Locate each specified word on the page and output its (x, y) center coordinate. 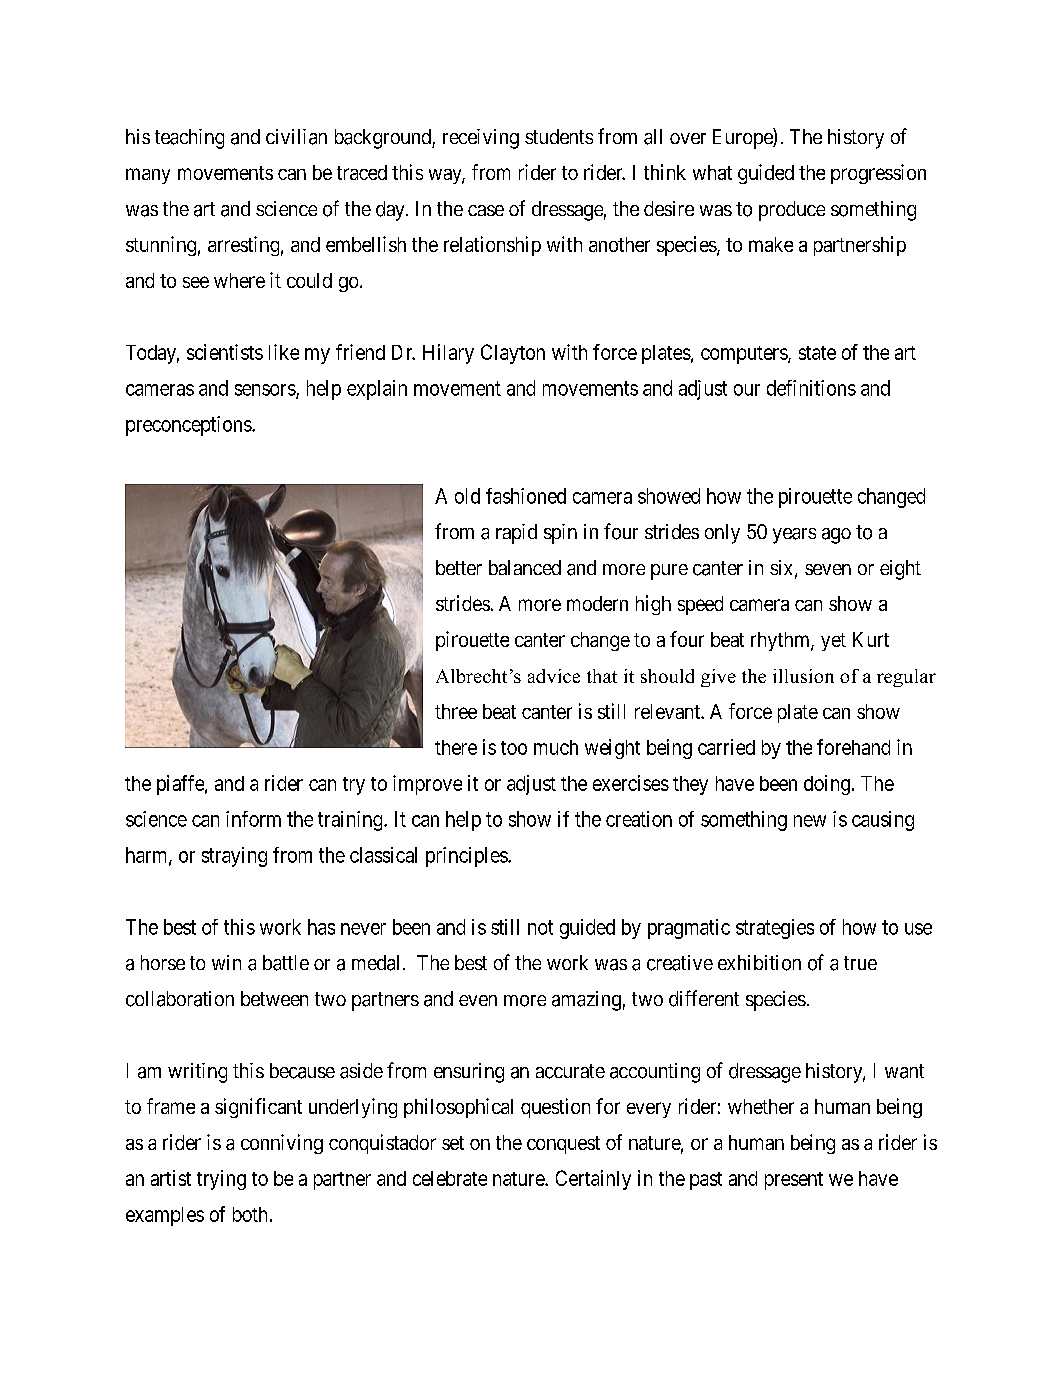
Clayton (513, 354)
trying (221, 1180)
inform (253, 819)
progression (878, 174)
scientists (225, 352)
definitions (811, 388)
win (226, 962)
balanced (525, 567)
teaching (189, 139)
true (860, 963)
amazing (586, 1001)
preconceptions (189, 426)
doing (827, 785)
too (514, 748)
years (794, 536)
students (559, 136)
